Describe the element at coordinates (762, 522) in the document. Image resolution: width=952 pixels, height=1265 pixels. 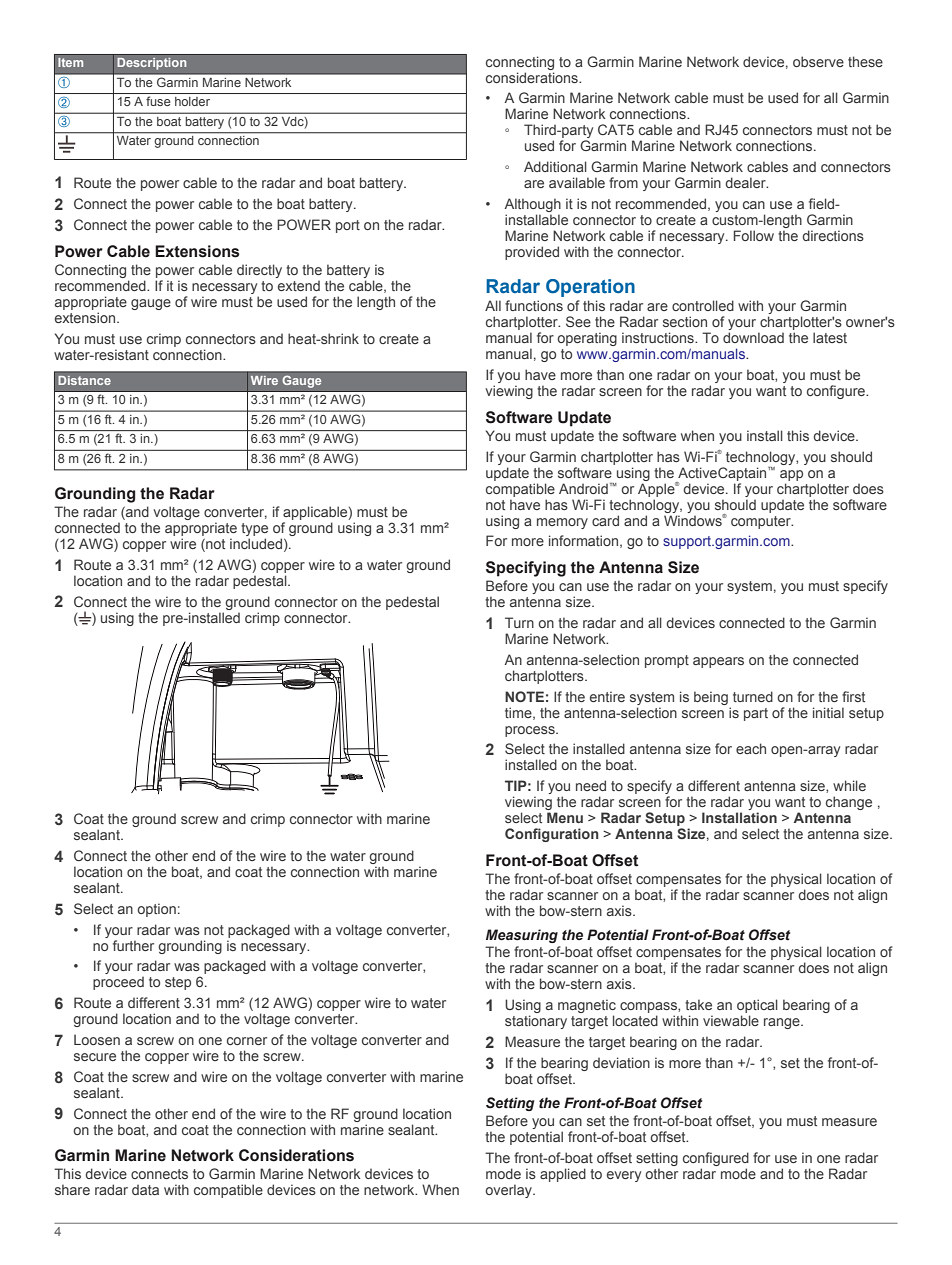
I see `computer` at that location.
